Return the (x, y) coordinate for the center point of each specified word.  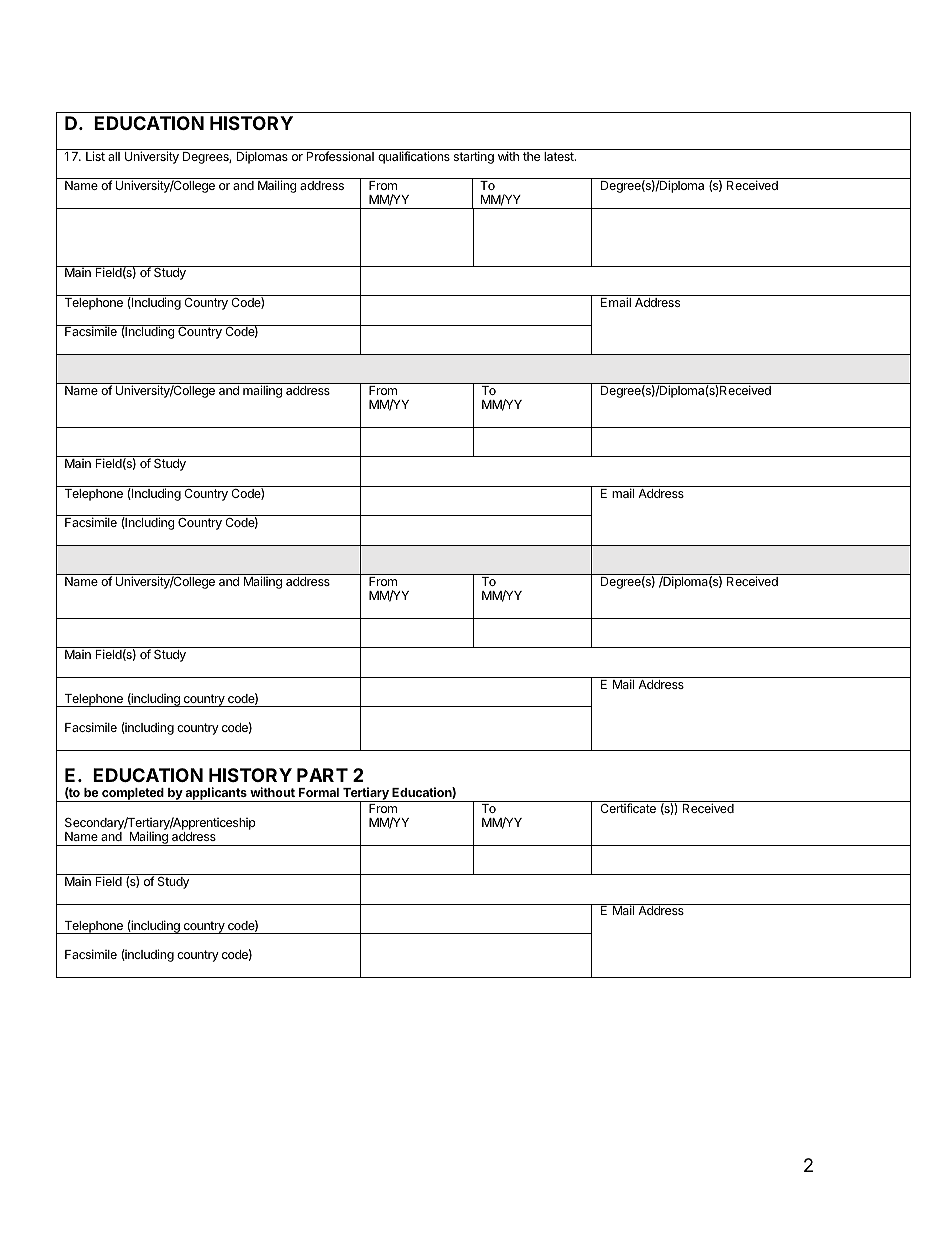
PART (322, 775)
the (531, 156)
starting (474, 157)
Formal (319, 792)
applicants (216, 794)
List (95, 156)
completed (133, 795)
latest (560, 156)
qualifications (414, 156)
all (114, 156)
